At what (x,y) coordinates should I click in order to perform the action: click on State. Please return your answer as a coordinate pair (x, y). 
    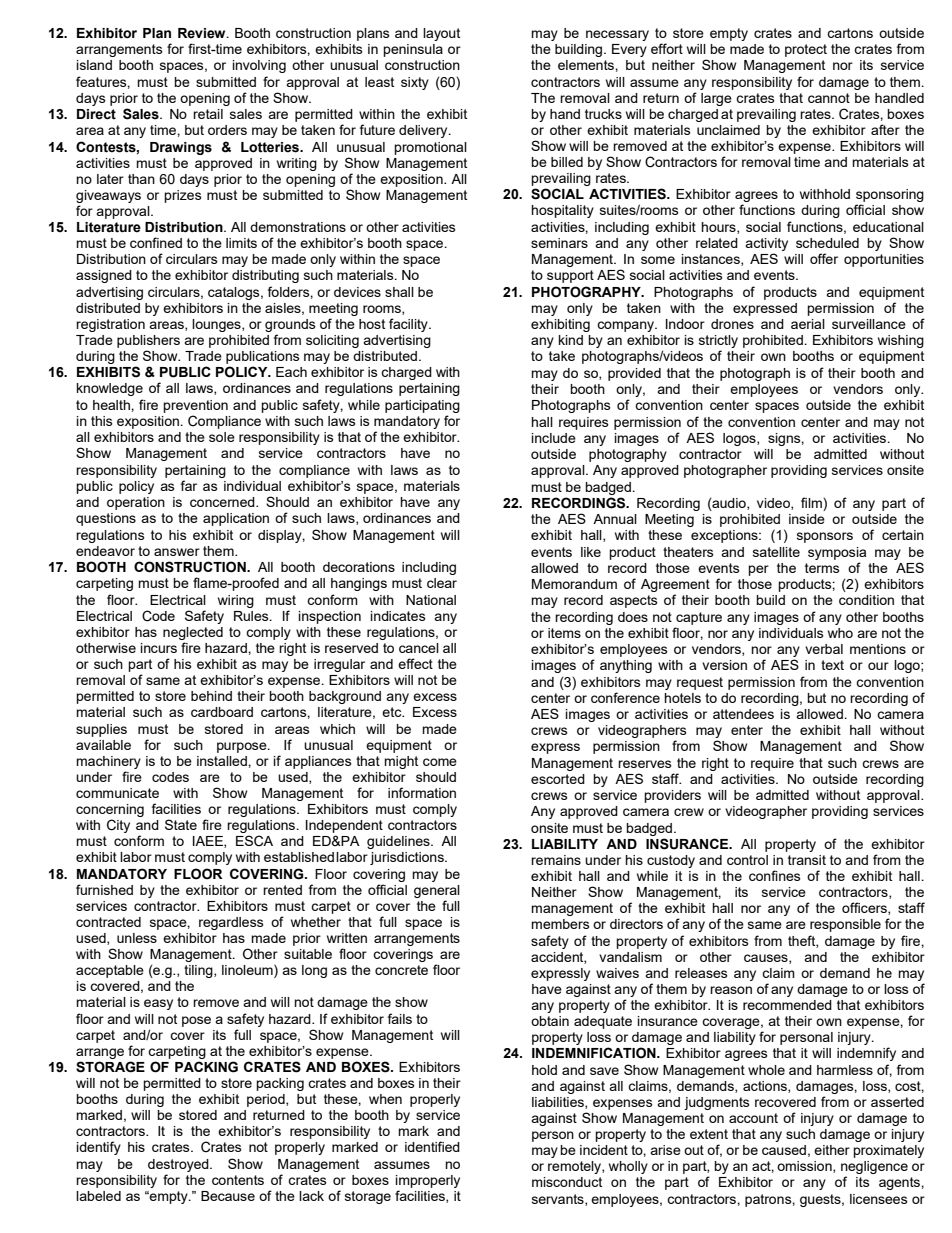
    Looking at the image, I should click on (181, 824).
